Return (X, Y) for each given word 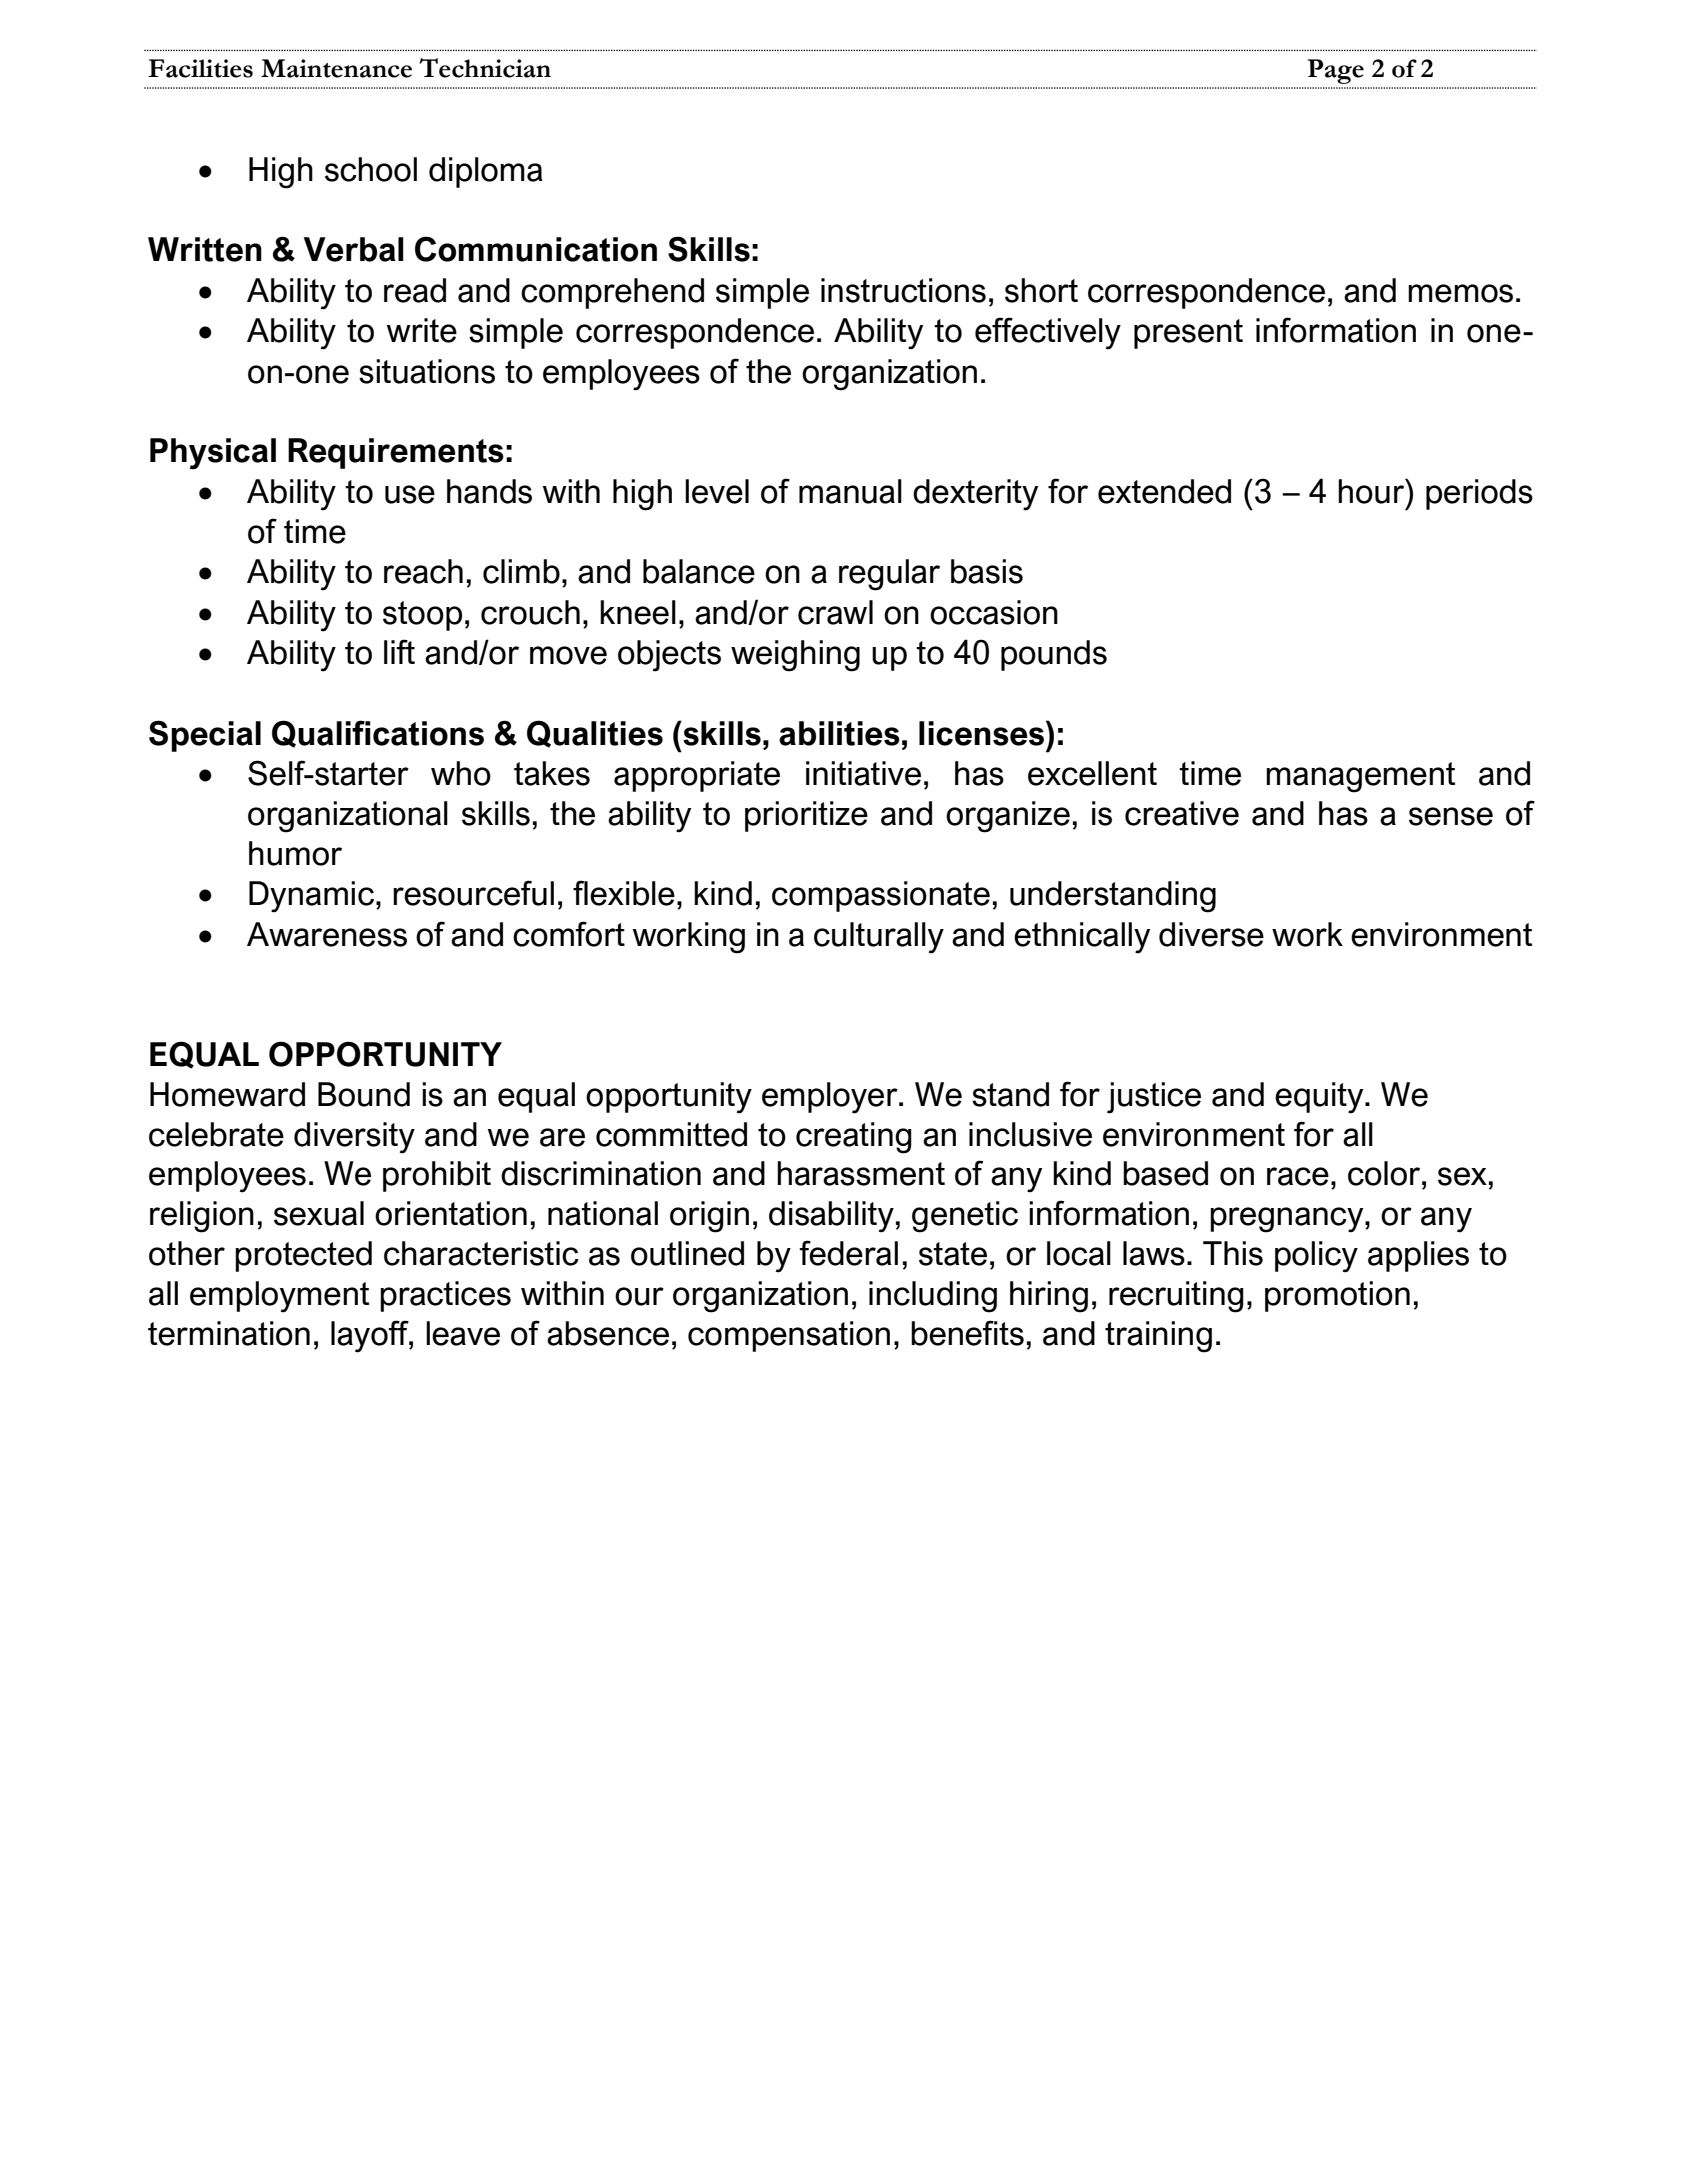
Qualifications (378, 734)
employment (279, 1297)
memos (1460, 293)
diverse (1211, 934)
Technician (485, 68)
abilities (839, 733)
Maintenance (336, 68)
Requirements (396, 453)
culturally (879, 938)
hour (1372, 491)
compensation (789, 1336)
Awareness (327, 934)
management (1360, 777)
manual (850, 491)
